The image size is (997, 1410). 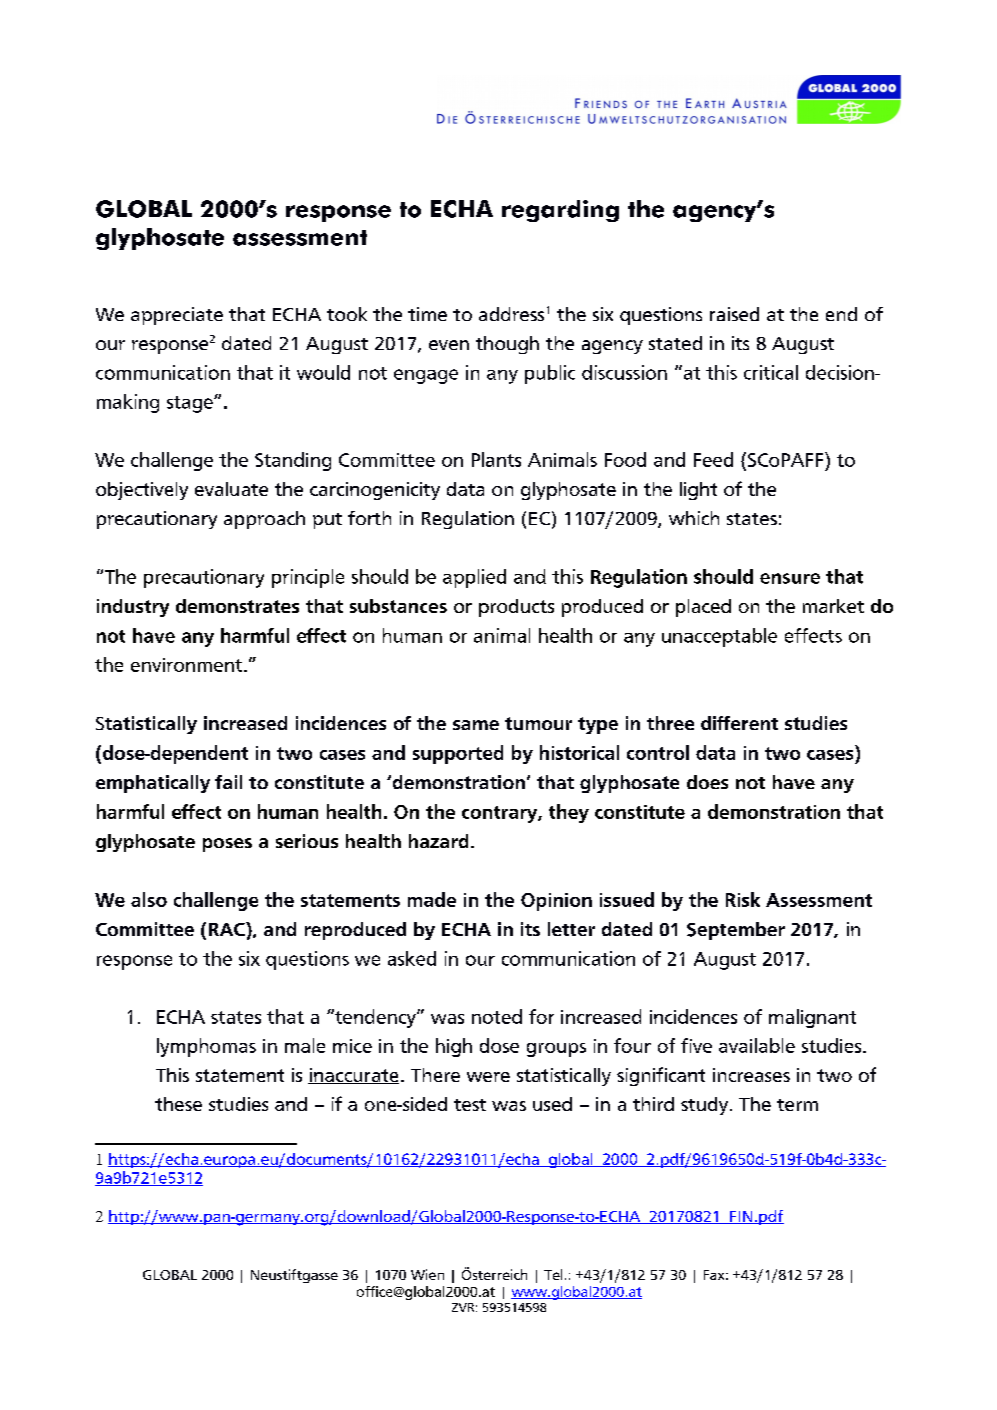 What do you see at coordinates (790, 578) in the screenshot?
I see `ensure` at bounding box center [790, 578].
